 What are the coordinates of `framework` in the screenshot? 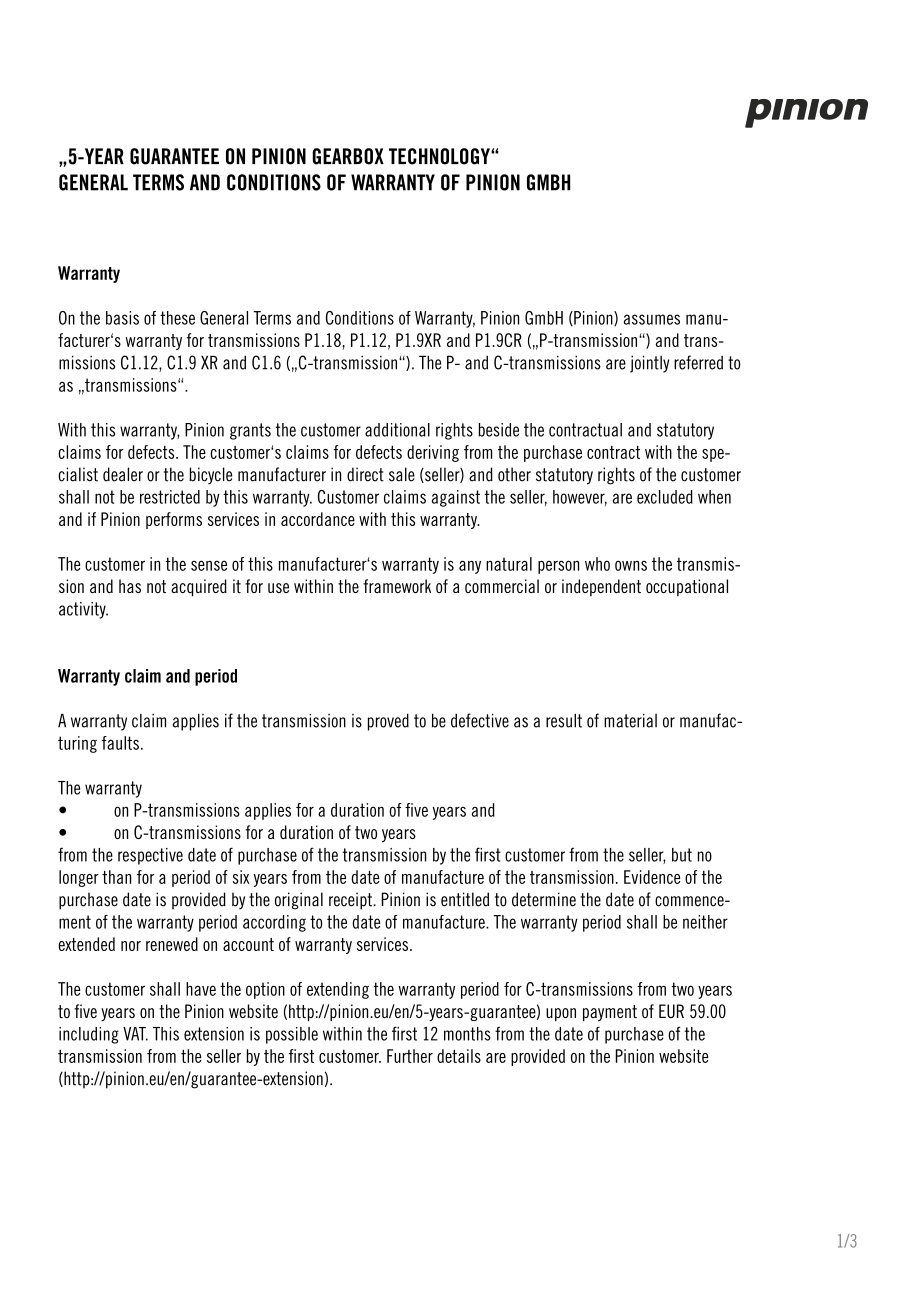 It's located at (397, 586).
